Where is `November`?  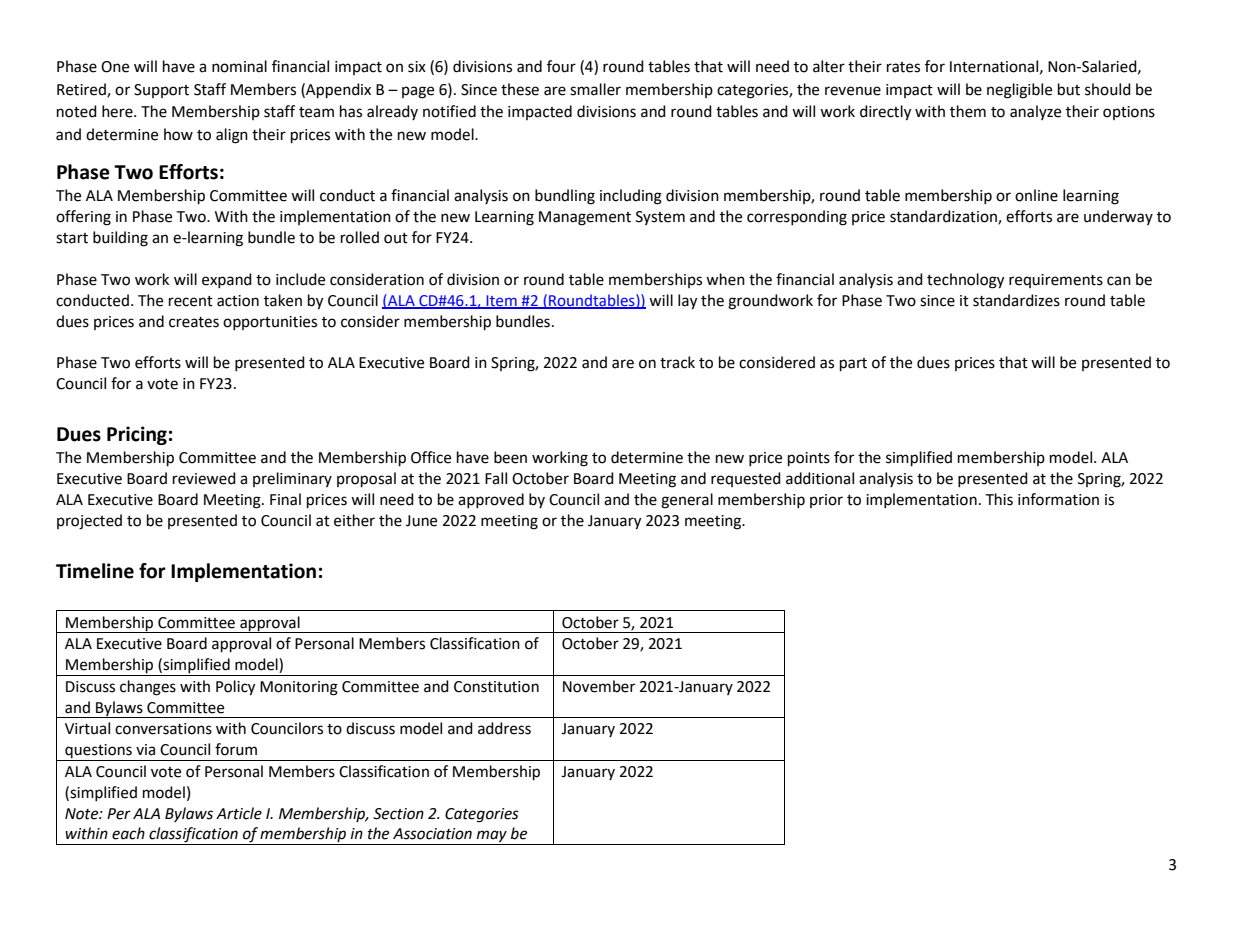
November is located at coordinates (599, 686).
